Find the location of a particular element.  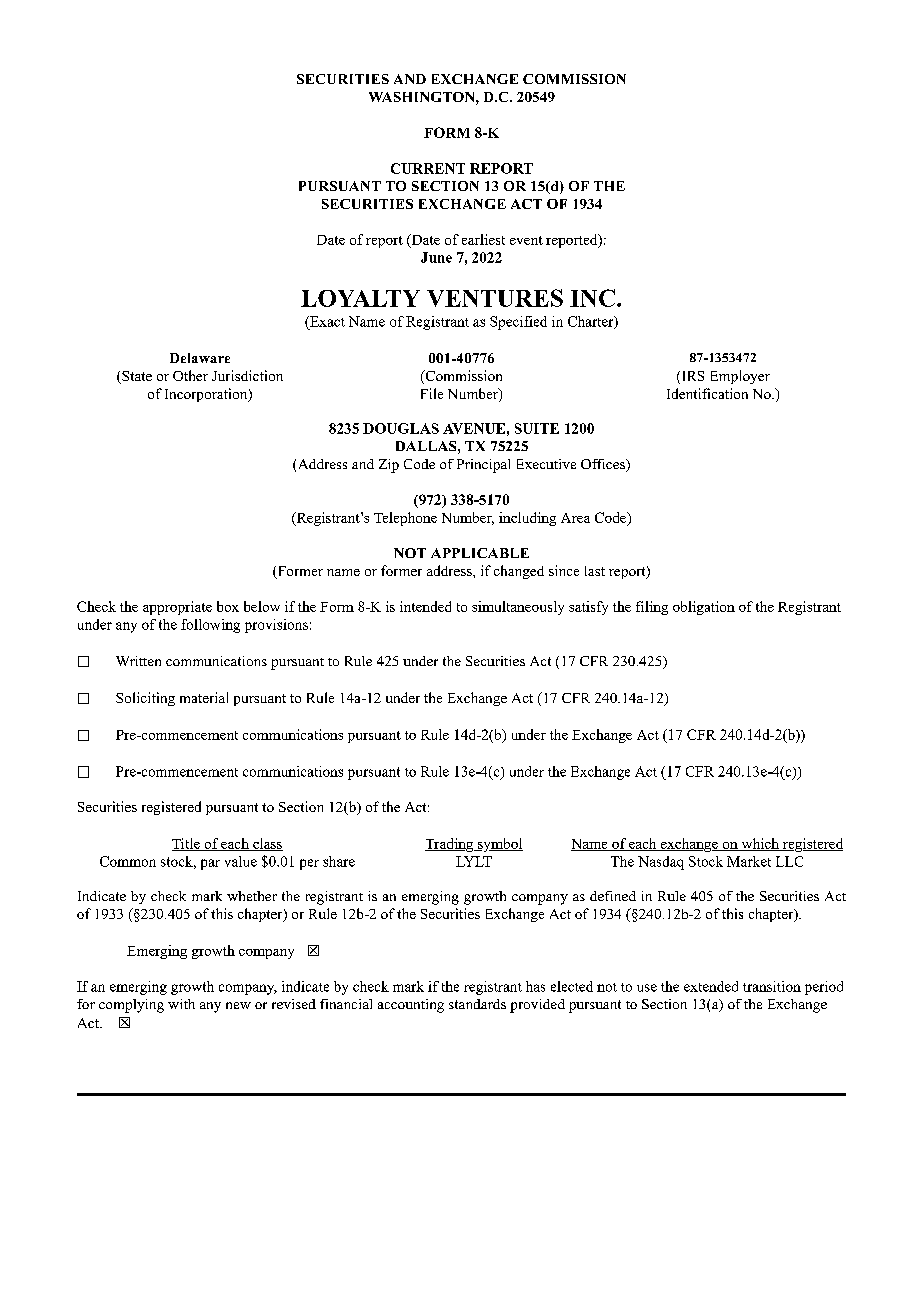

standards is located at coordinates (477, 1004).
